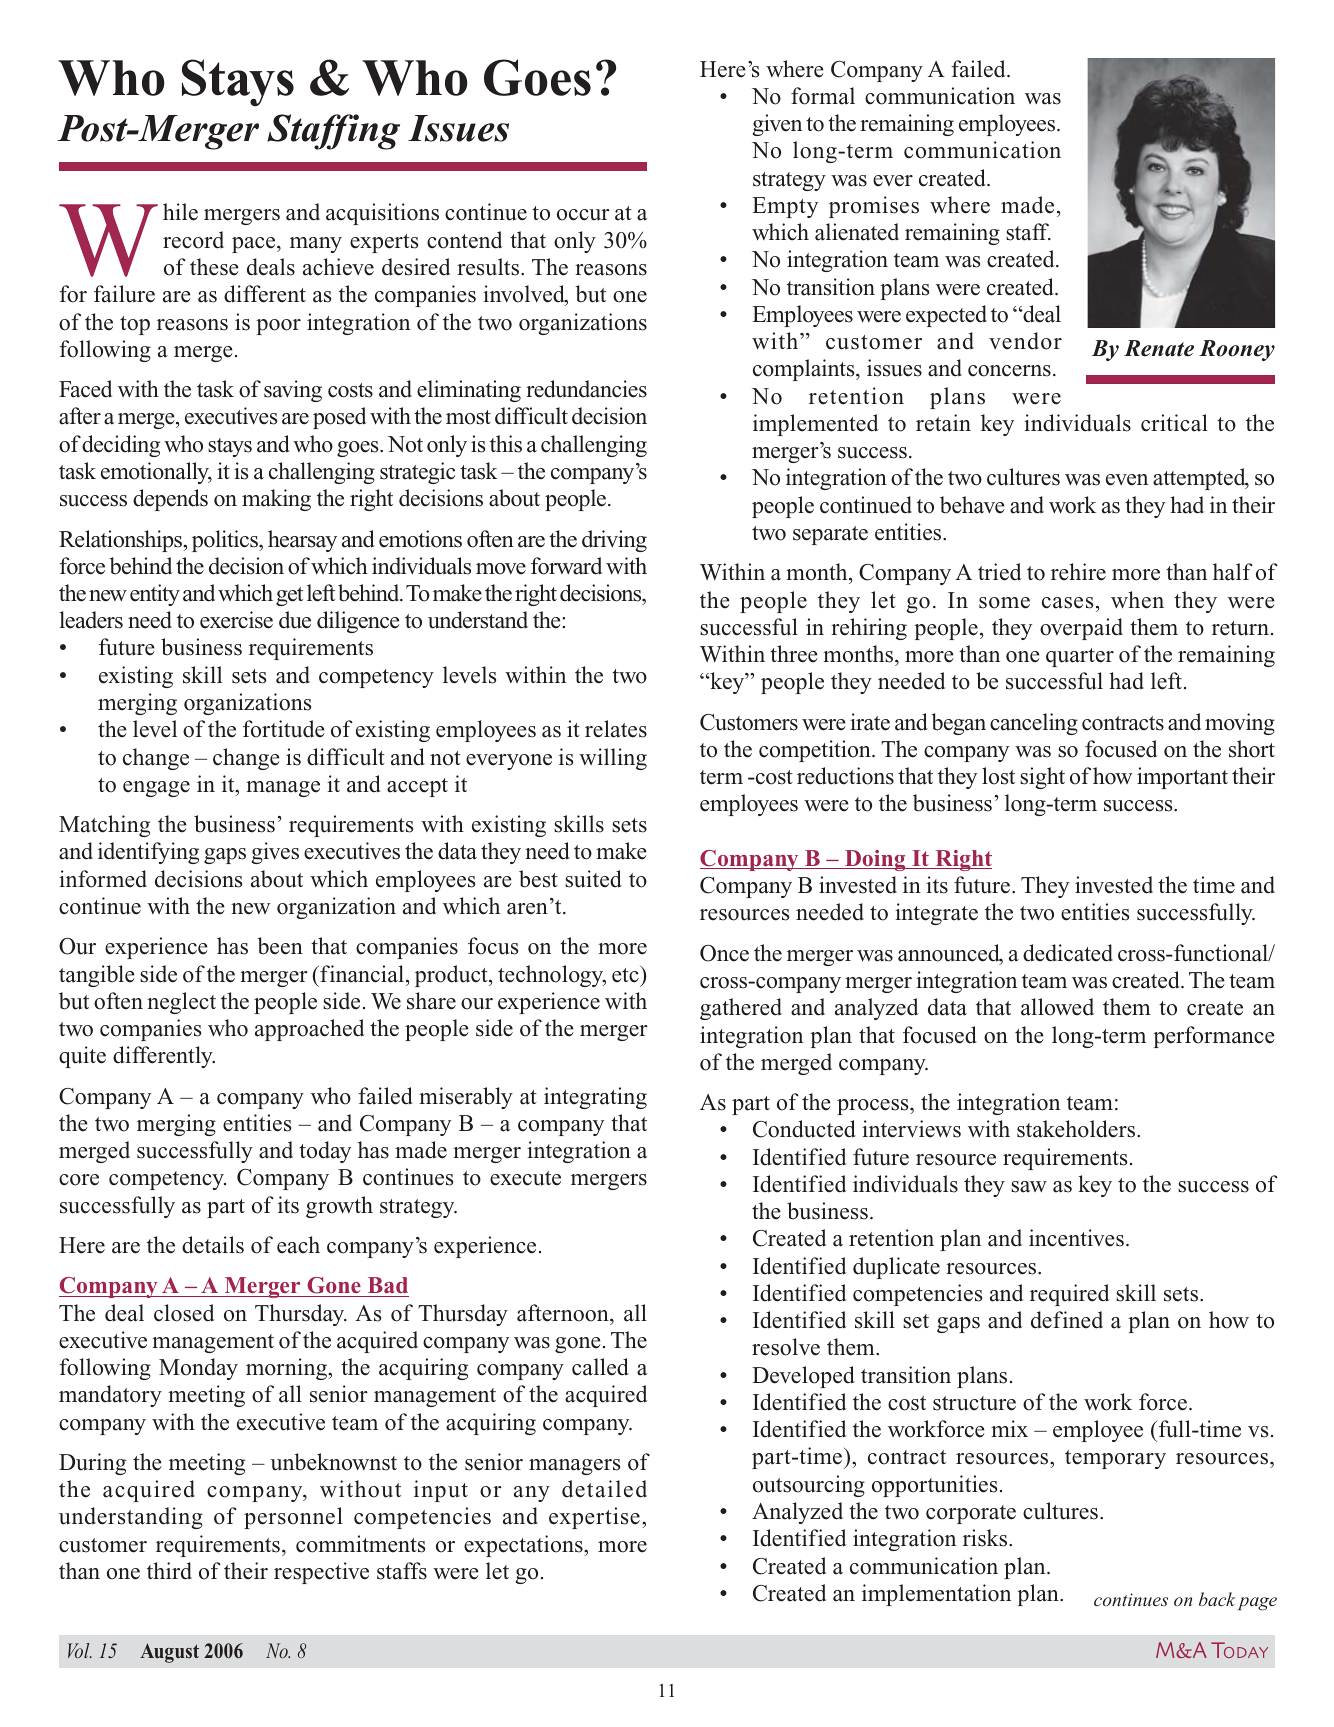  I want to click on incentives, so click(1076, 1238).
